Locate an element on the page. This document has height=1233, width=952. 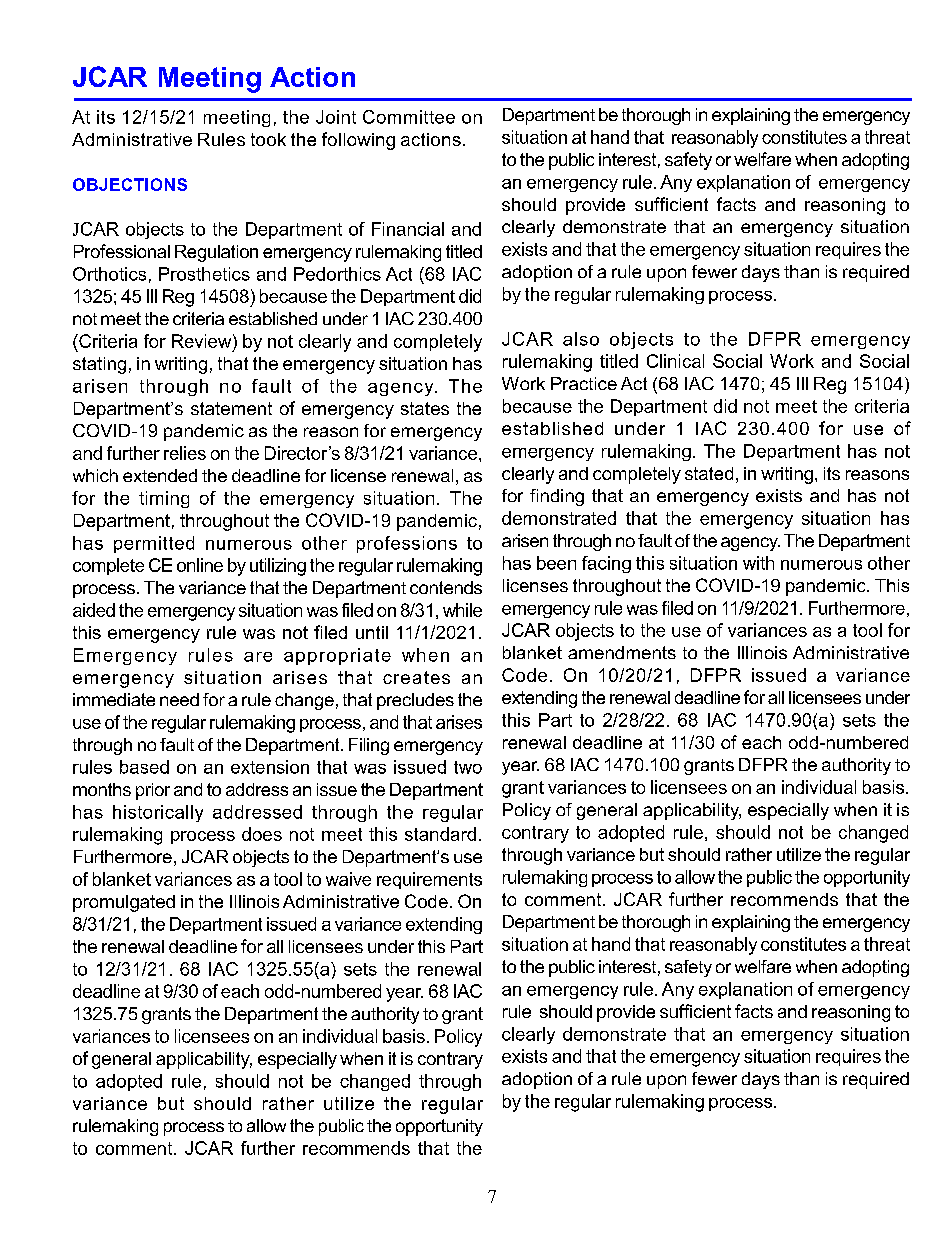
OBJECTIONS is located at coordinates (130, 184).
